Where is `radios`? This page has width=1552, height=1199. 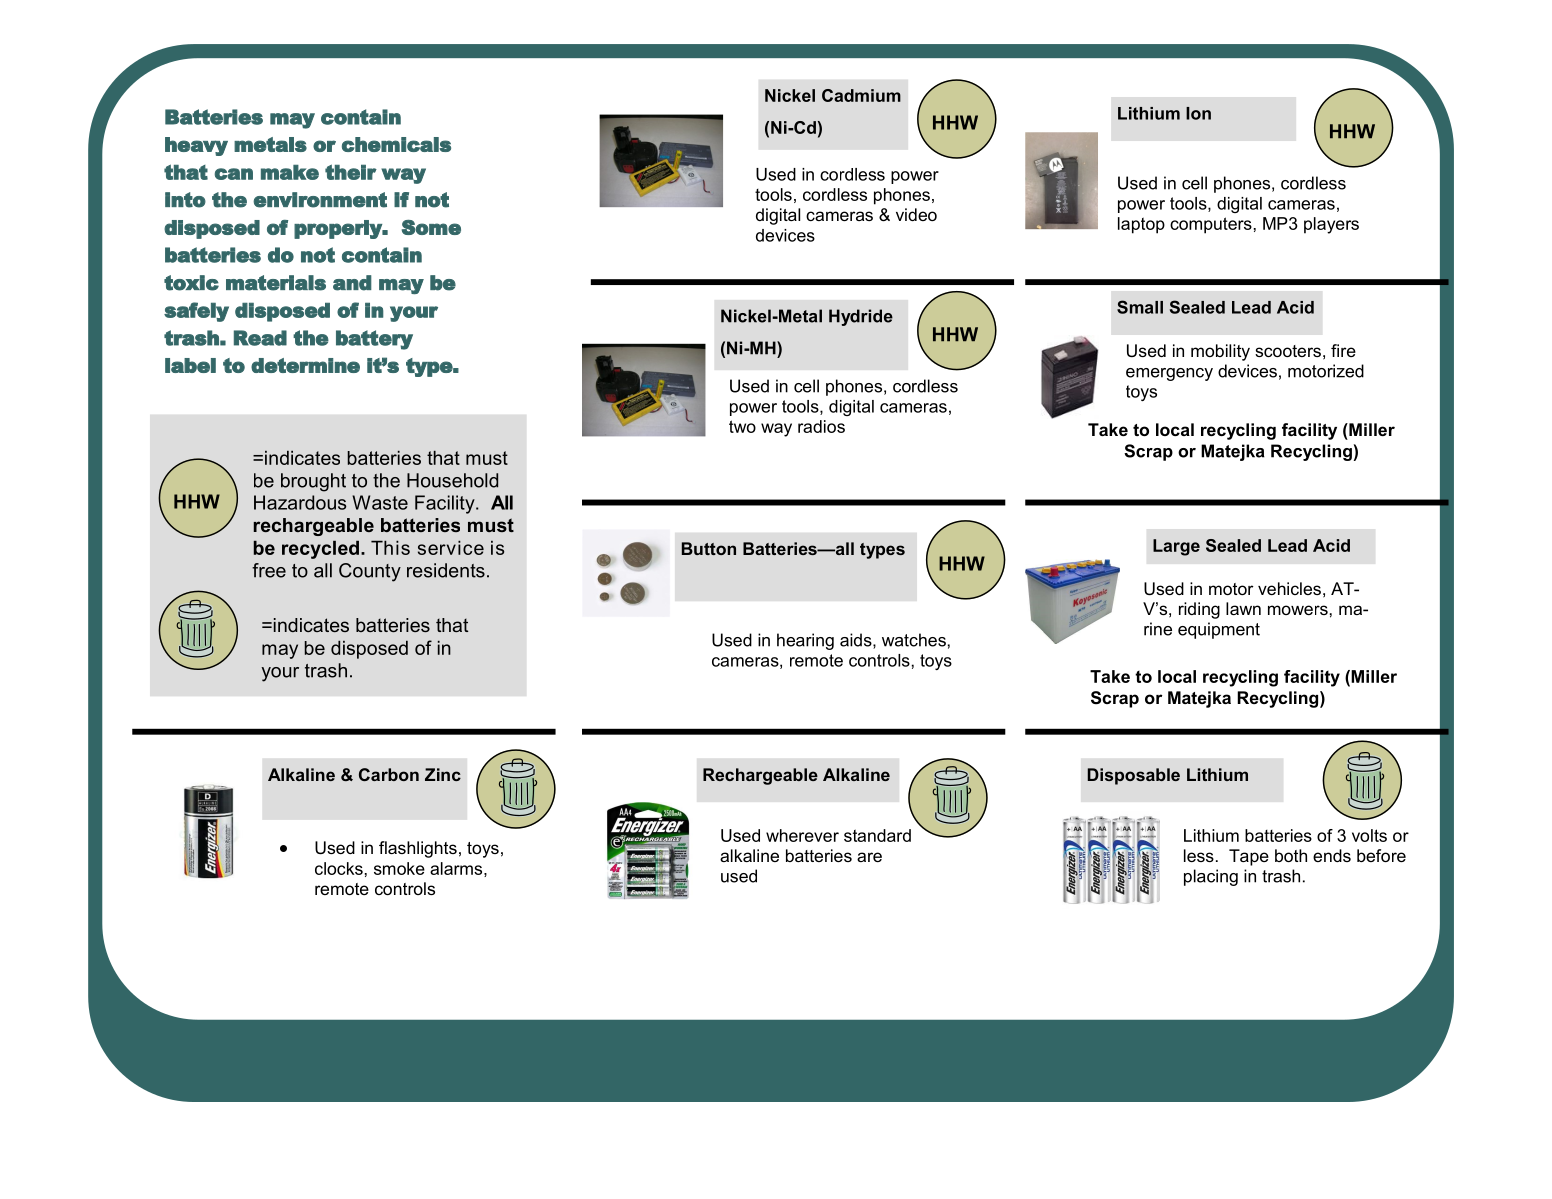 radios is located at coordinates (821, 426).
